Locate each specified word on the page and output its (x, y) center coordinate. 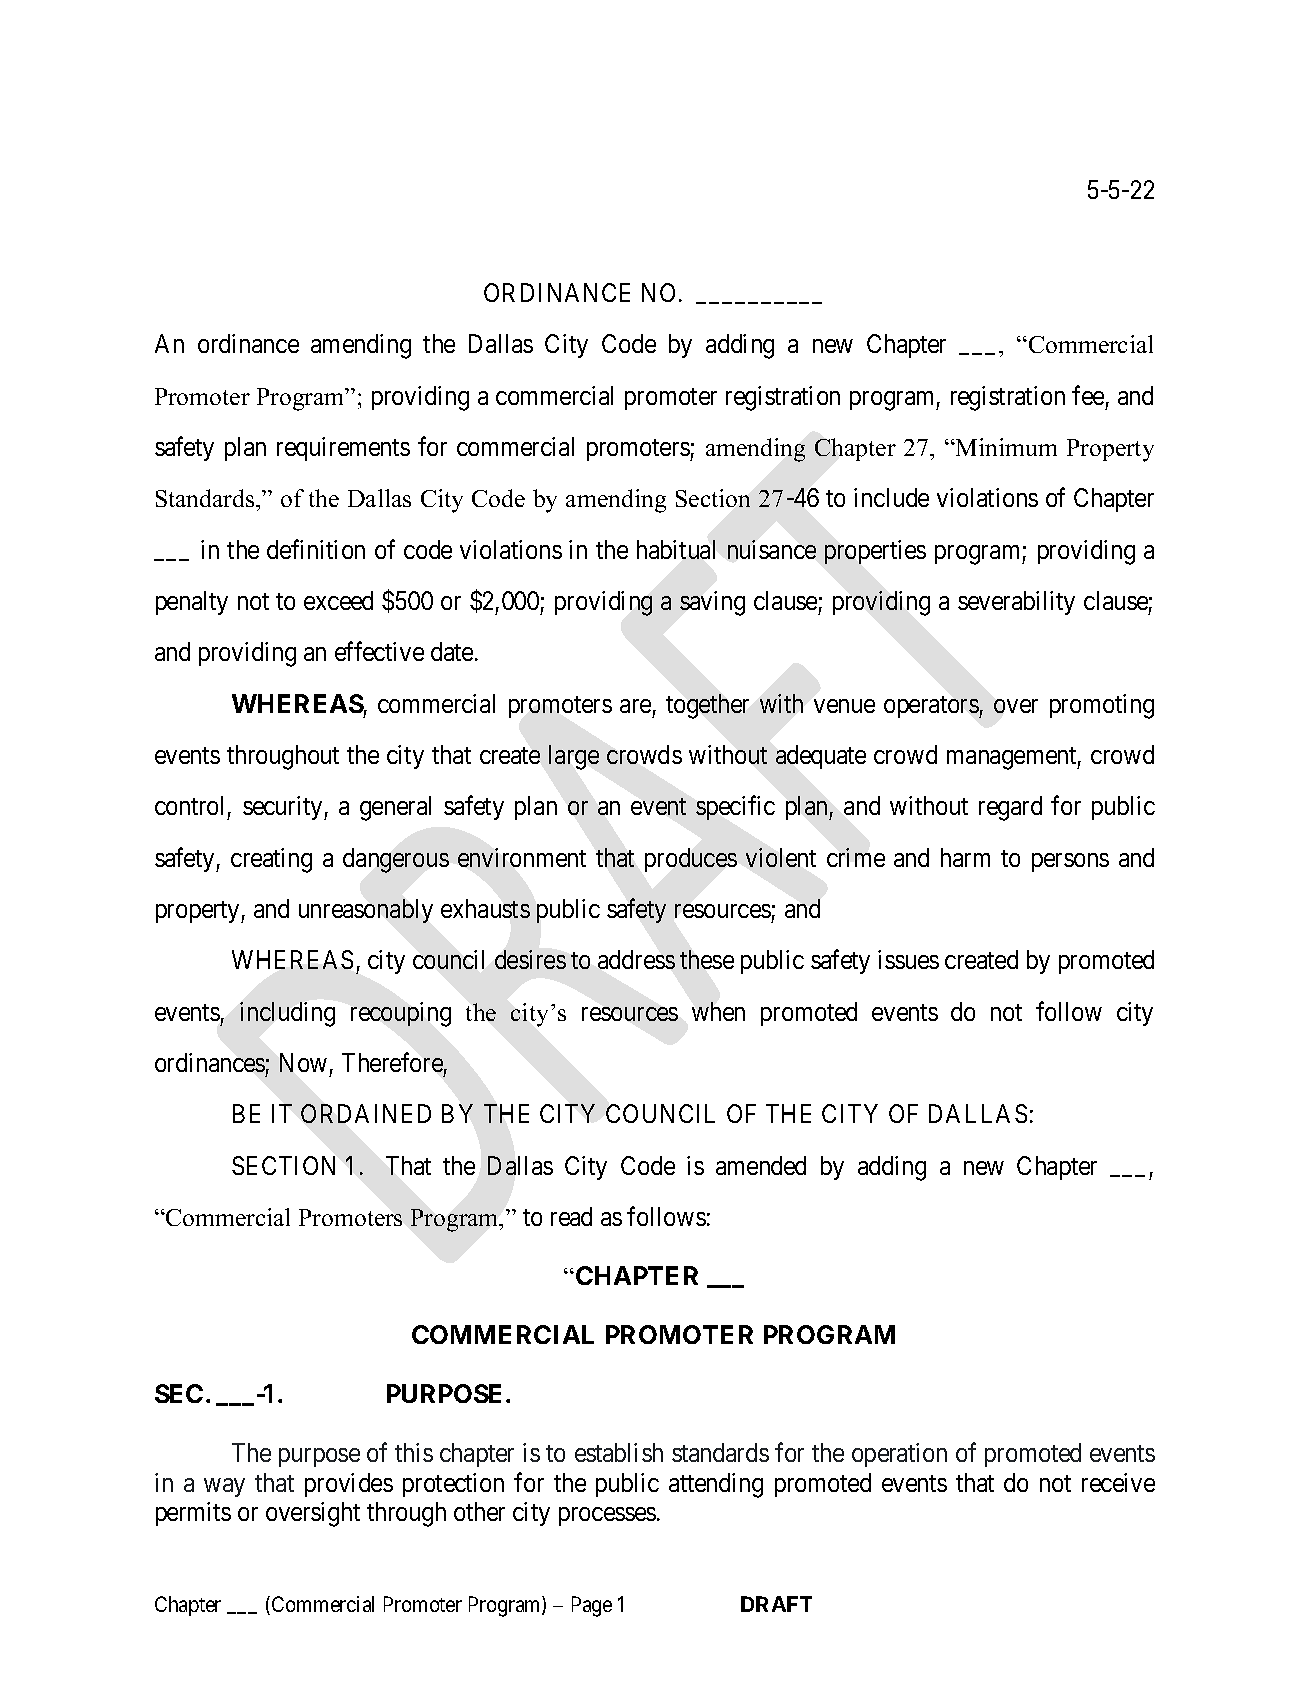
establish (619, 1452)
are (635, 706)
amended (761, 1165)
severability (1016, 603)
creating (271, 860)
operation (899, 1455)
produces (691, 860)
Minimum (1005, 447)
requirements (343, 449)
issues (908, 959)
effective (379, 651)
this (414, 1452)
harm (965, 857)
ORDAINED (366, 1113)
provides (349, 1485)
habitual (676, 549)
